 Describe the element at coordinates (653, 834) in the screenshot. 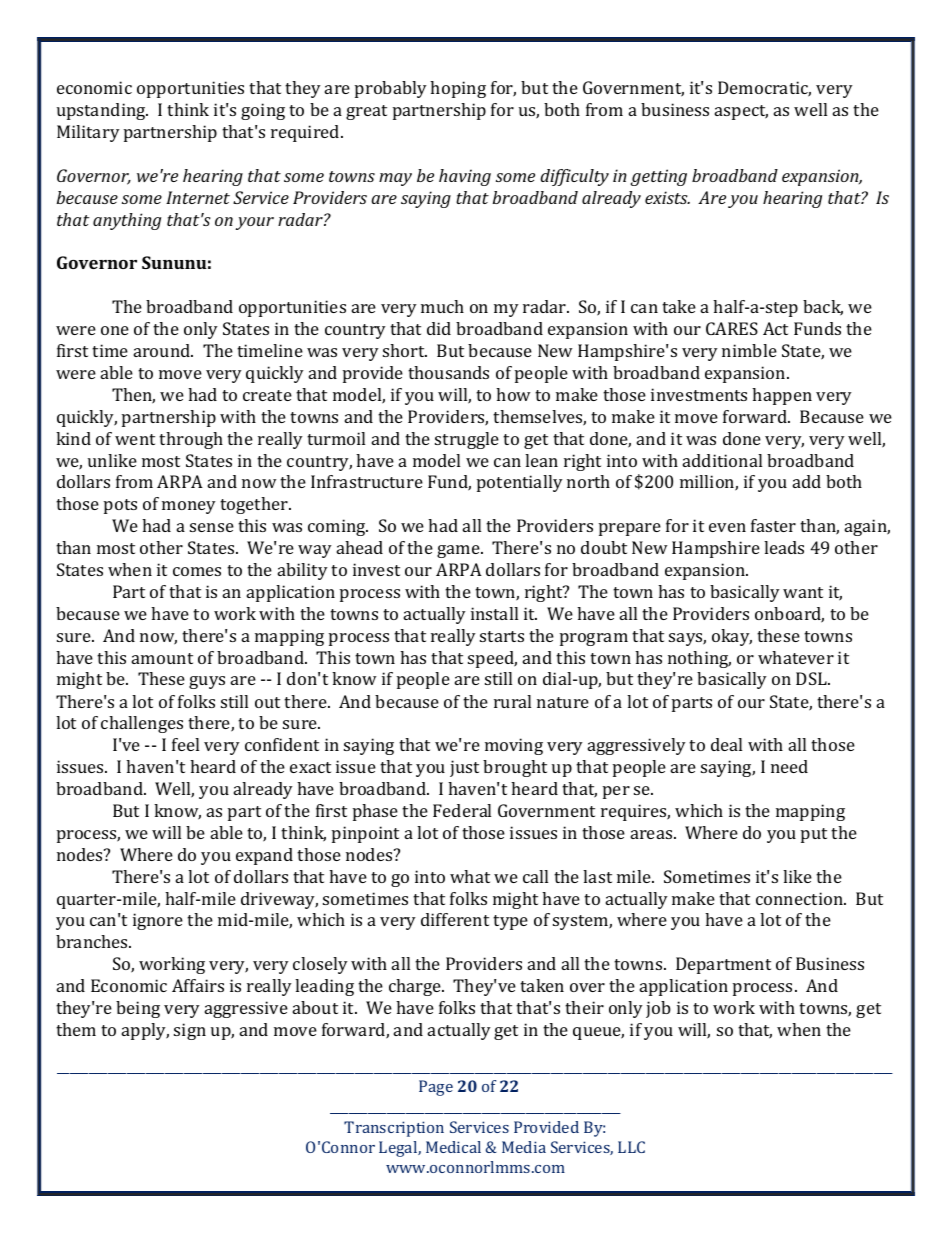

I see `areas` at that location.
